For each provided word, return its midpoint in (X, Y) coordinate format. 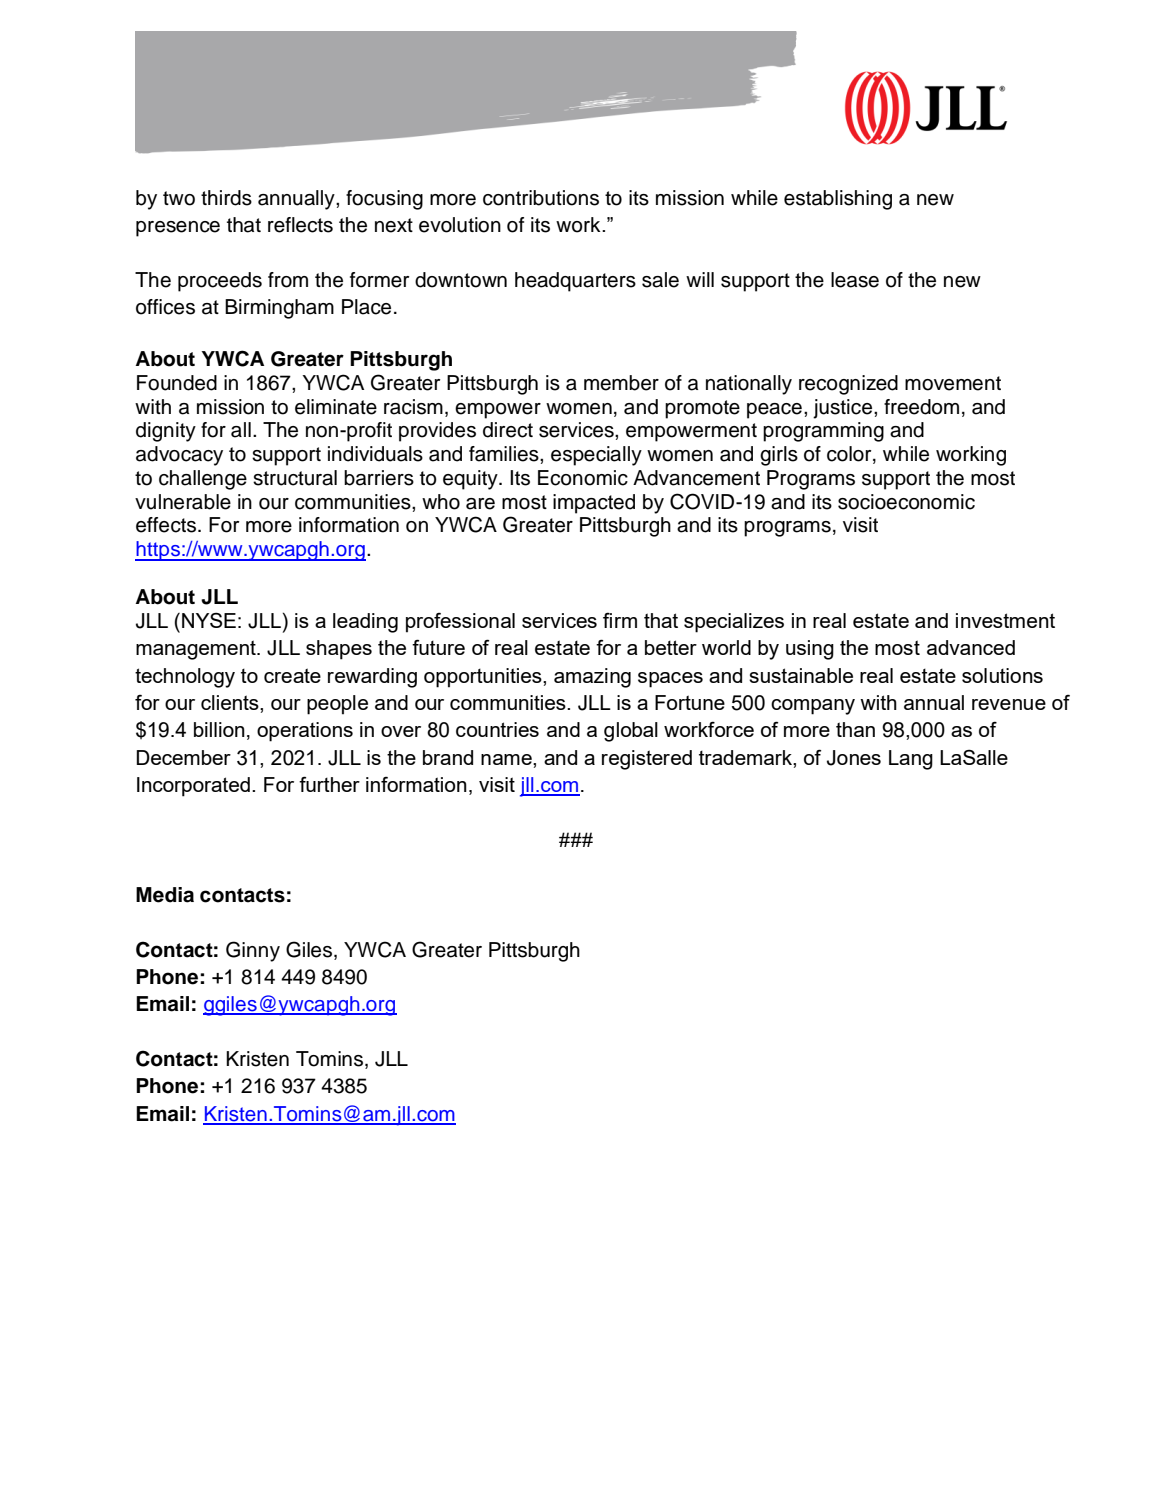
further (329, 784)
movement (953, 383)
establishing (838, 200)
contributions (541, 198)
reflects (300, 225)
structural (295, 478)
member (621, 383)
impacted (594, 504)
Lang (911, 760)
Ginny (253, 951)
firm (620, 620)
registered (647, 760)
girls (779, 456)
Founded (177, 383)
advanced (971, 647)
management (197, 650)
